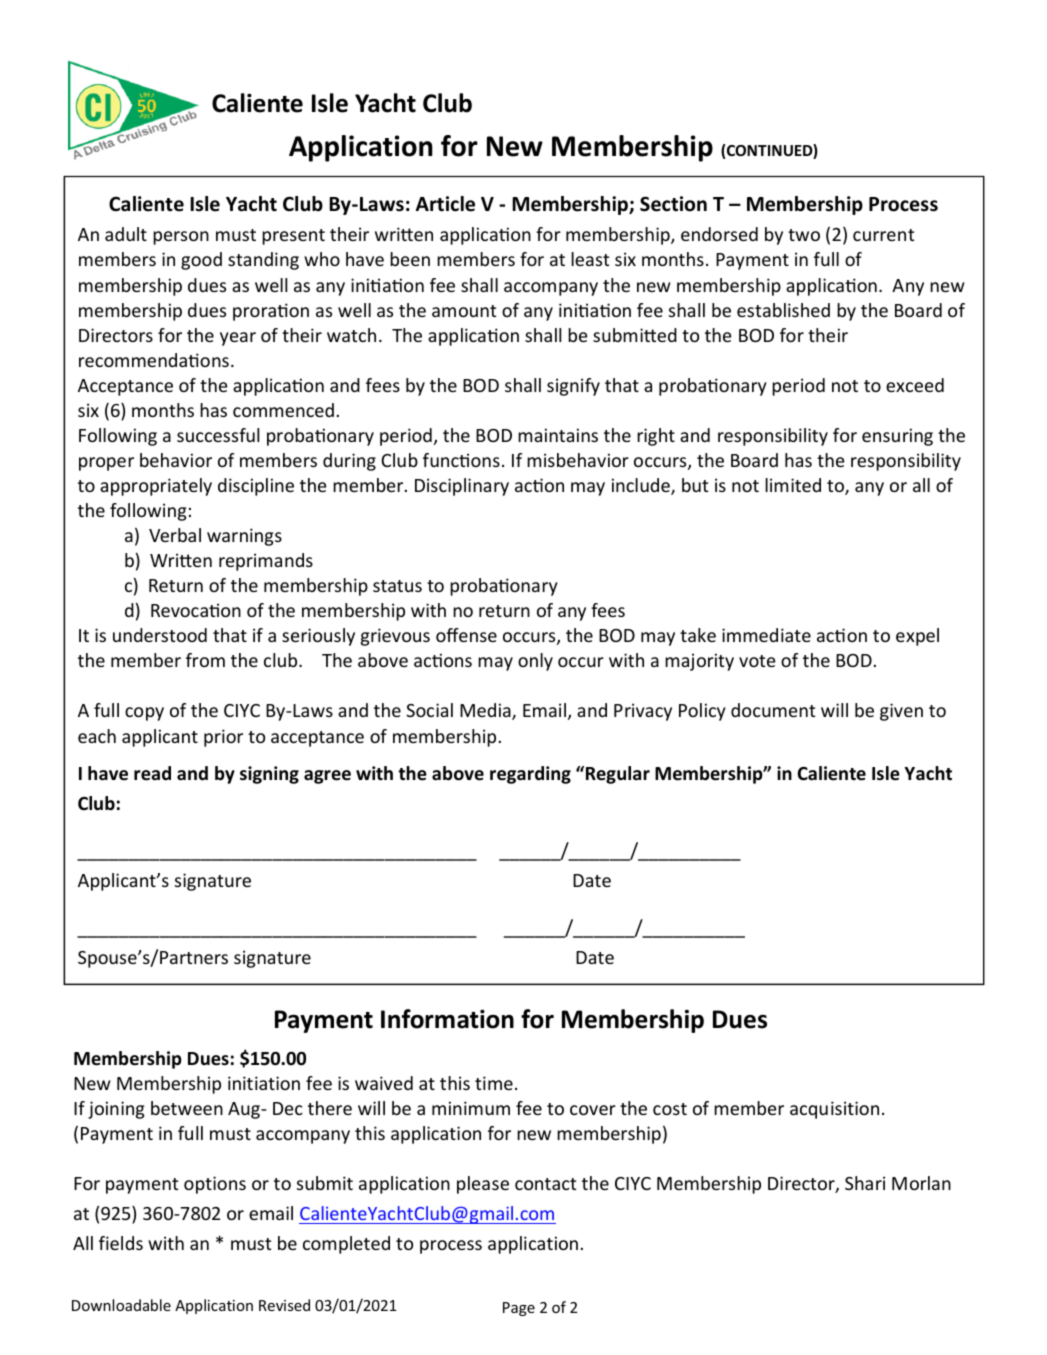  What do you see at coordinates (773, 710) in the screenshot?
I see `document` at bounding box center [773, 710].
